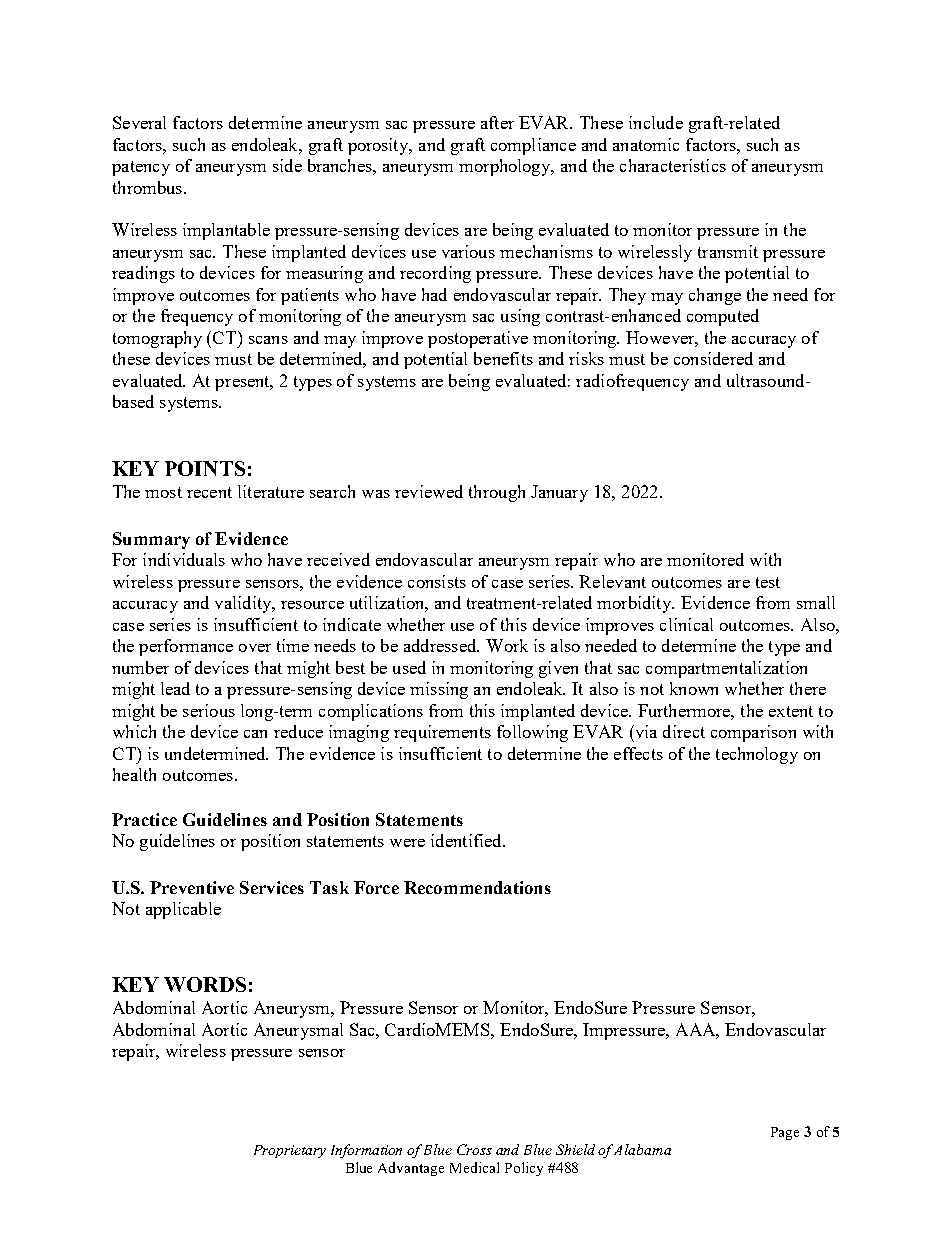 The image size is (952, 1233). I want to click on Cross, so click(474, 1149).
